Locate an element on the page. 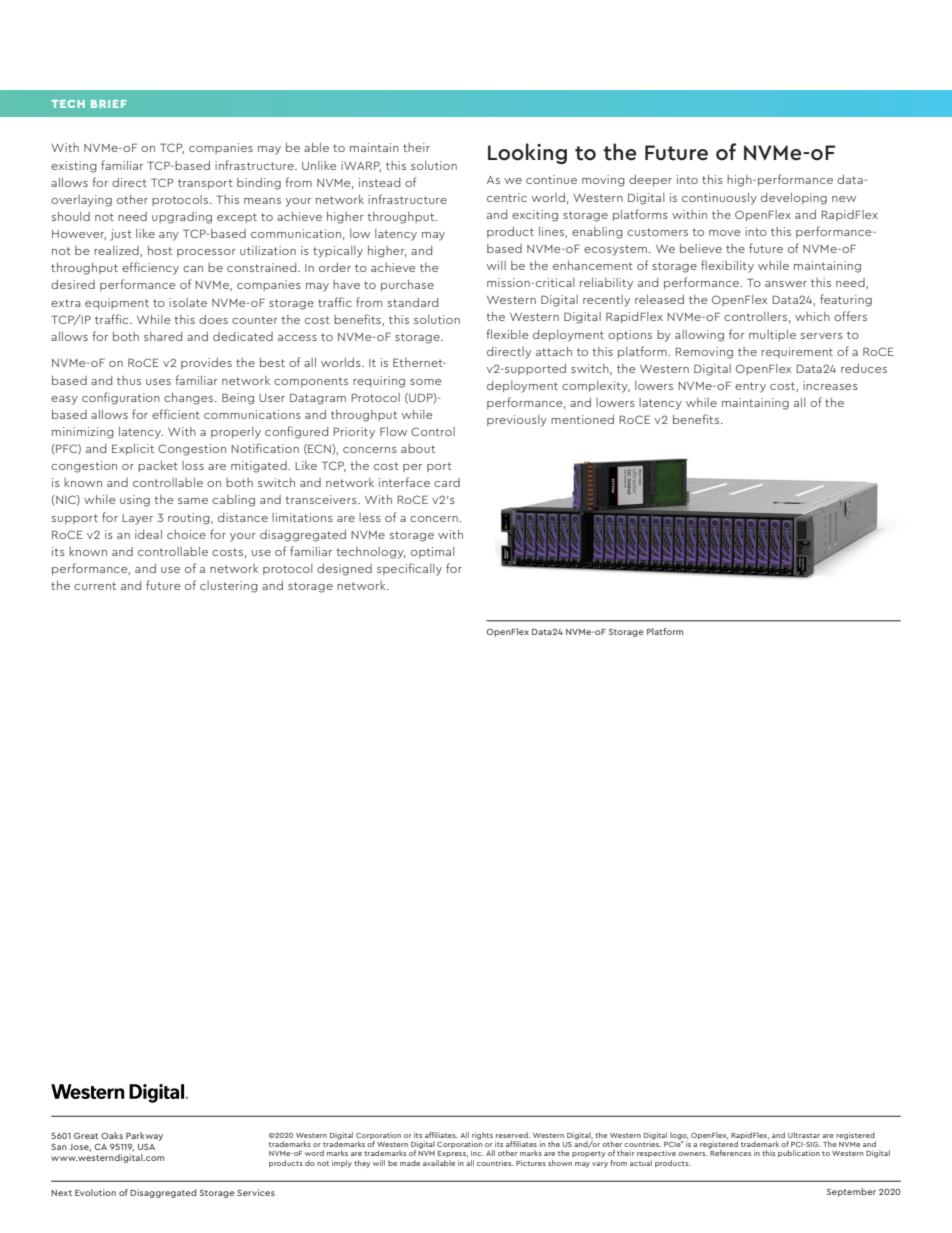 The height and width of the page is (1233, 952). made is located at coordinates (410, 1163).
